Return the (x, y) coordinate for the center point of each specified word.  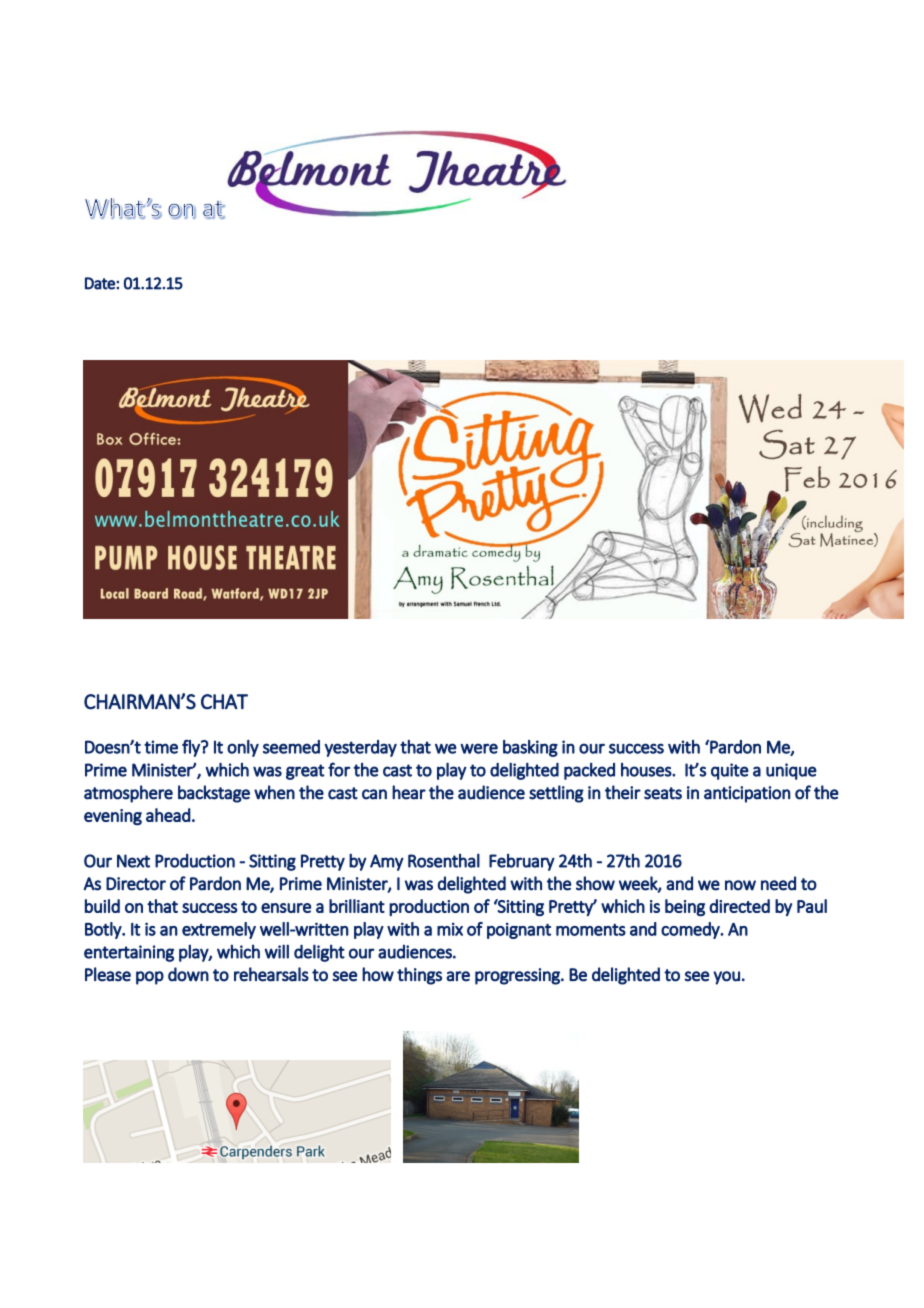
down (188, 974)
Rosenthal (444, 860)
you (726, 978)
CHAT (224, 702)
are (458, 976)
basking (530, 748)
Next (133, 861)
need (778, 883)
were (479, 748)
